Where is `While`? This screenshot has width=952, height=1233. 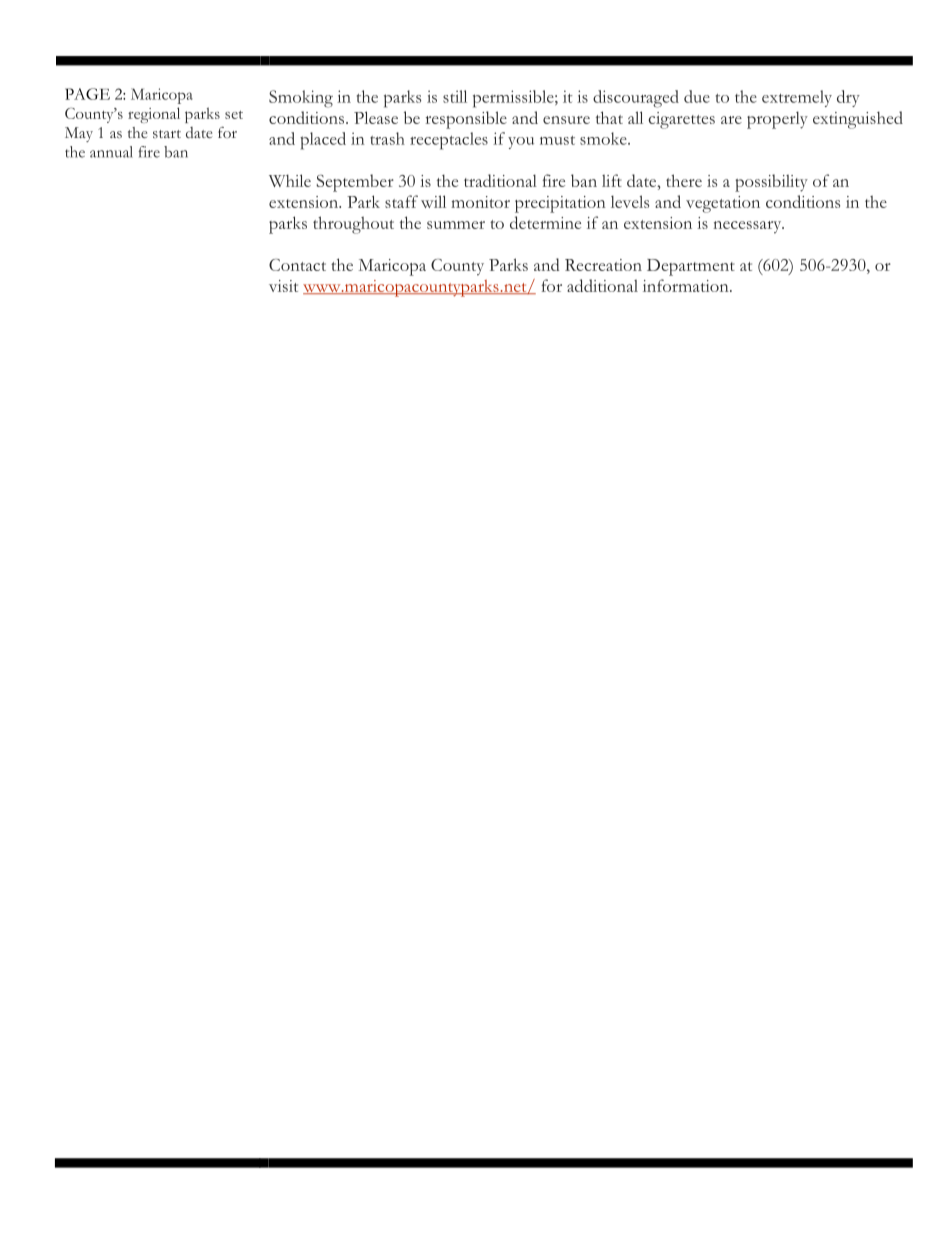
While is located at coordinates (290, 180).
